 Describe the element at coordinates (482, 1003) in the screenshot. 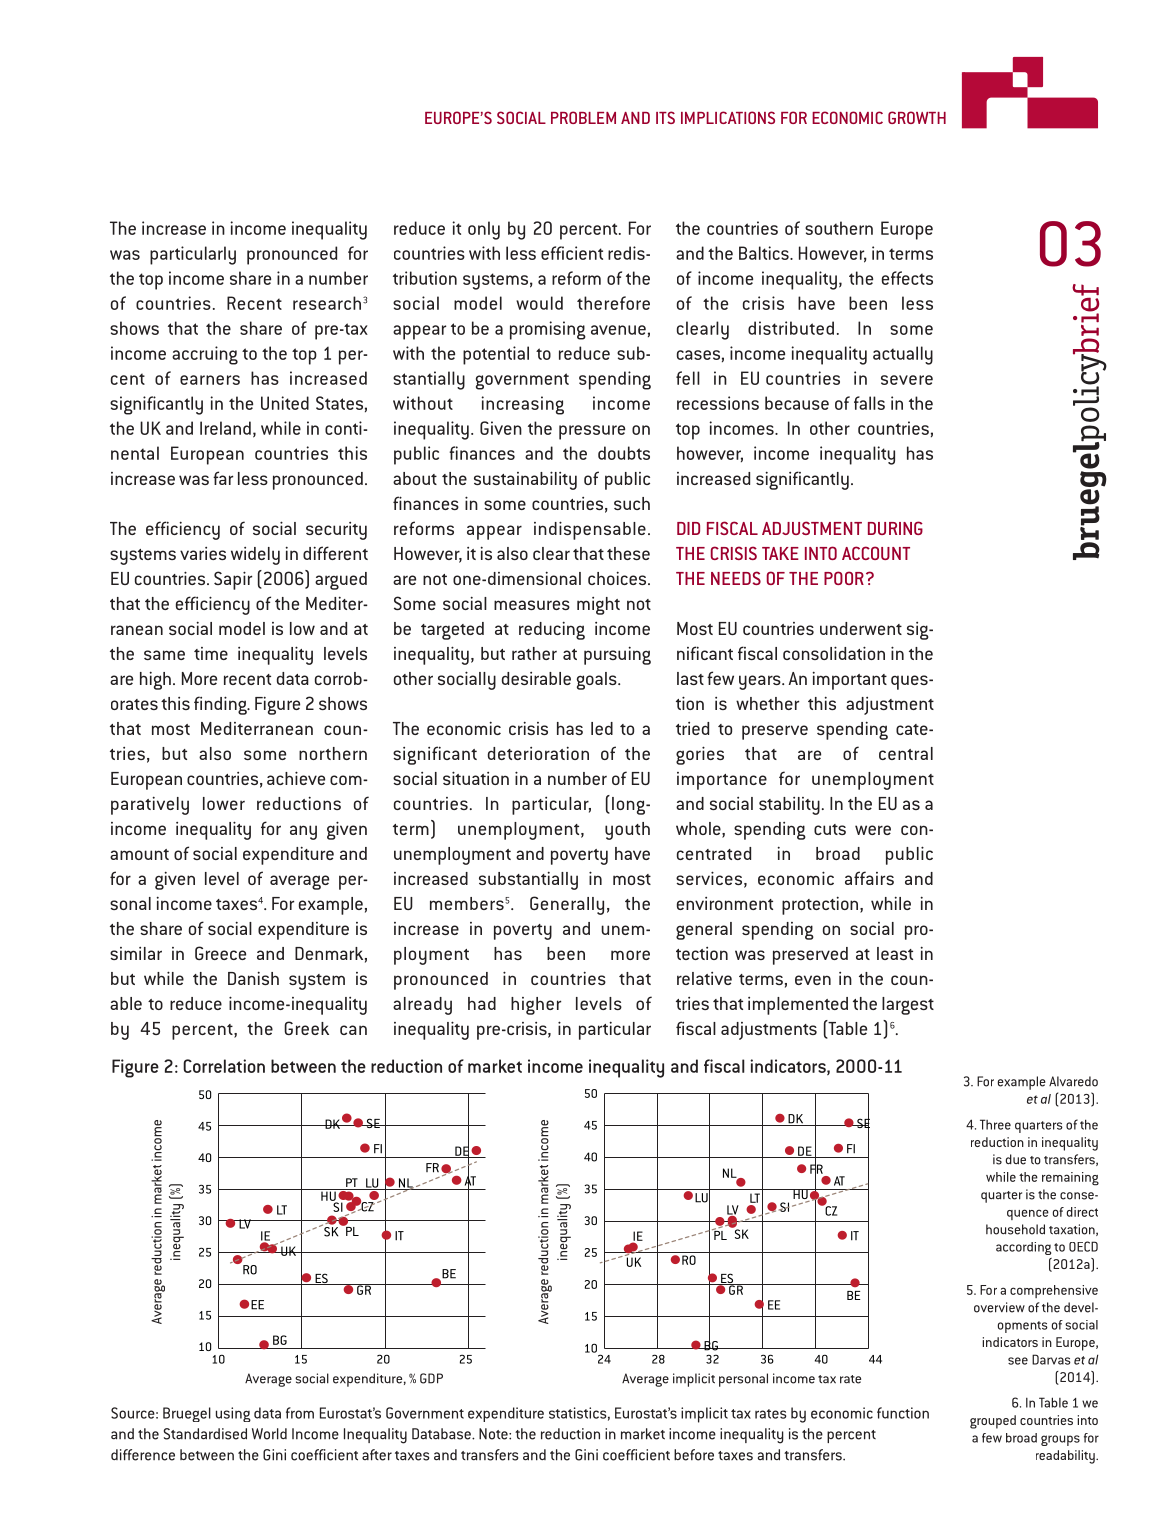

I see `had` at that location.
